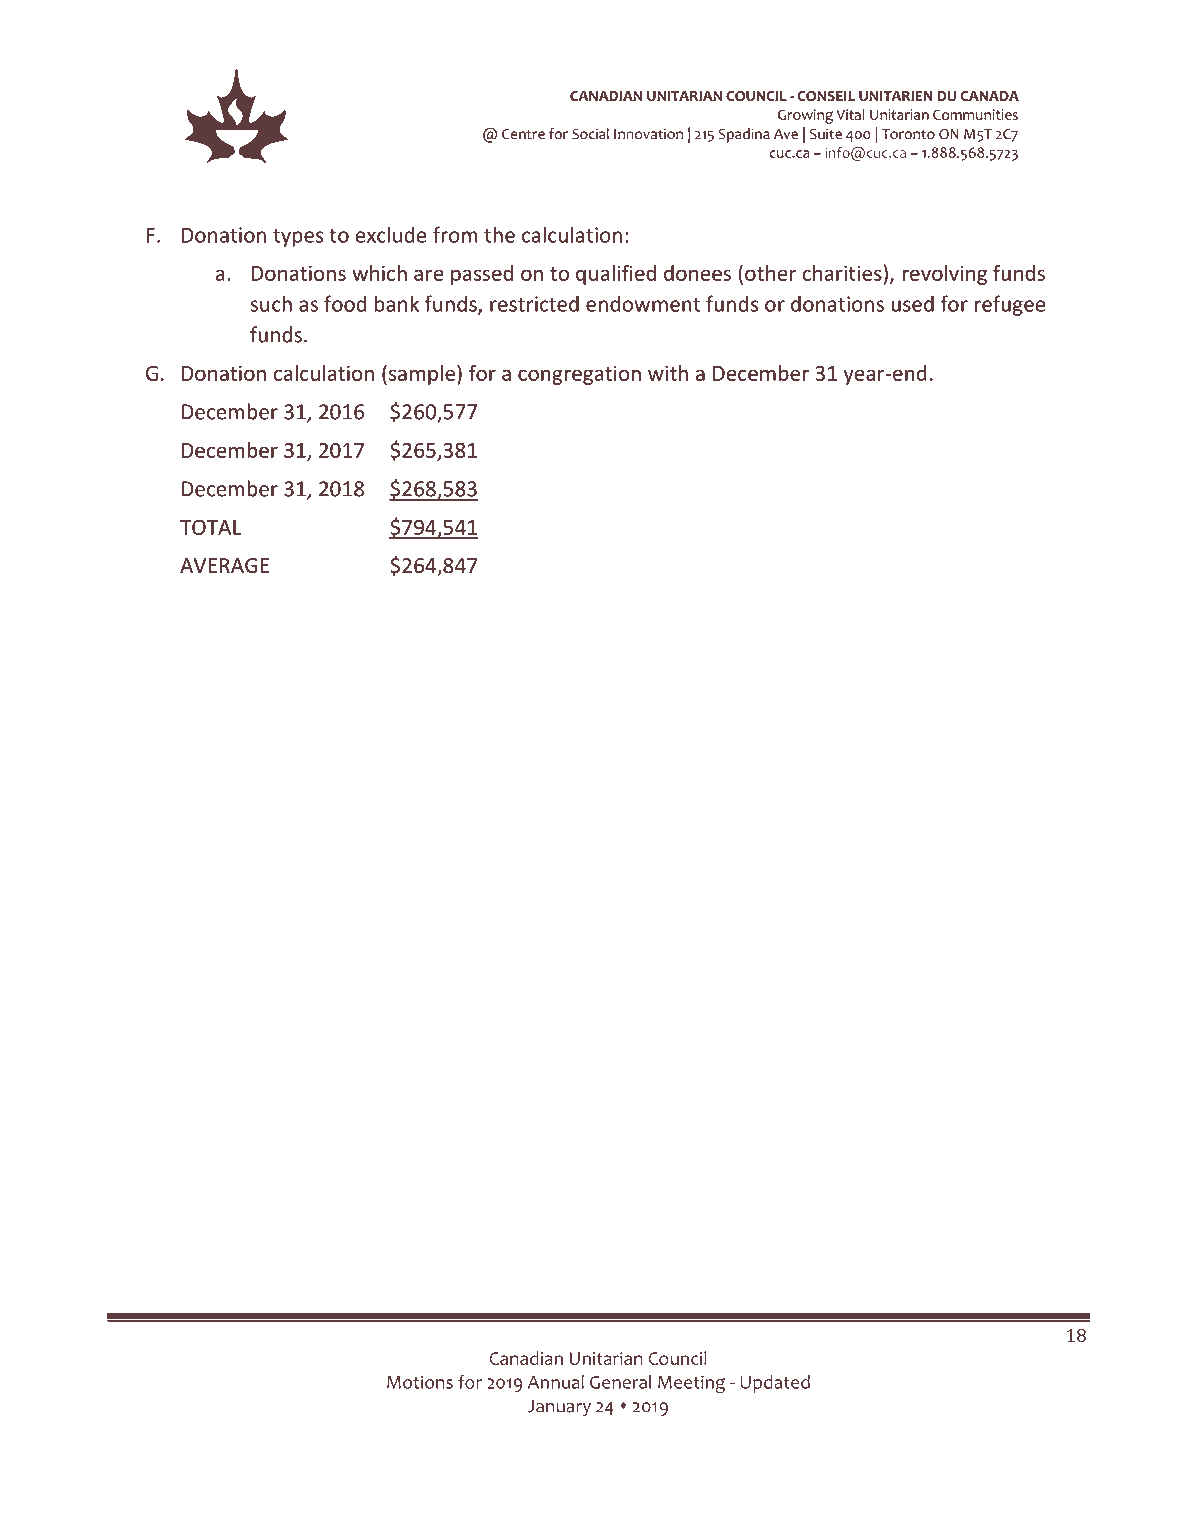 The width and height of the screenshot is (1188, 1538). I want to click on Toronto, so click(908, 134).
